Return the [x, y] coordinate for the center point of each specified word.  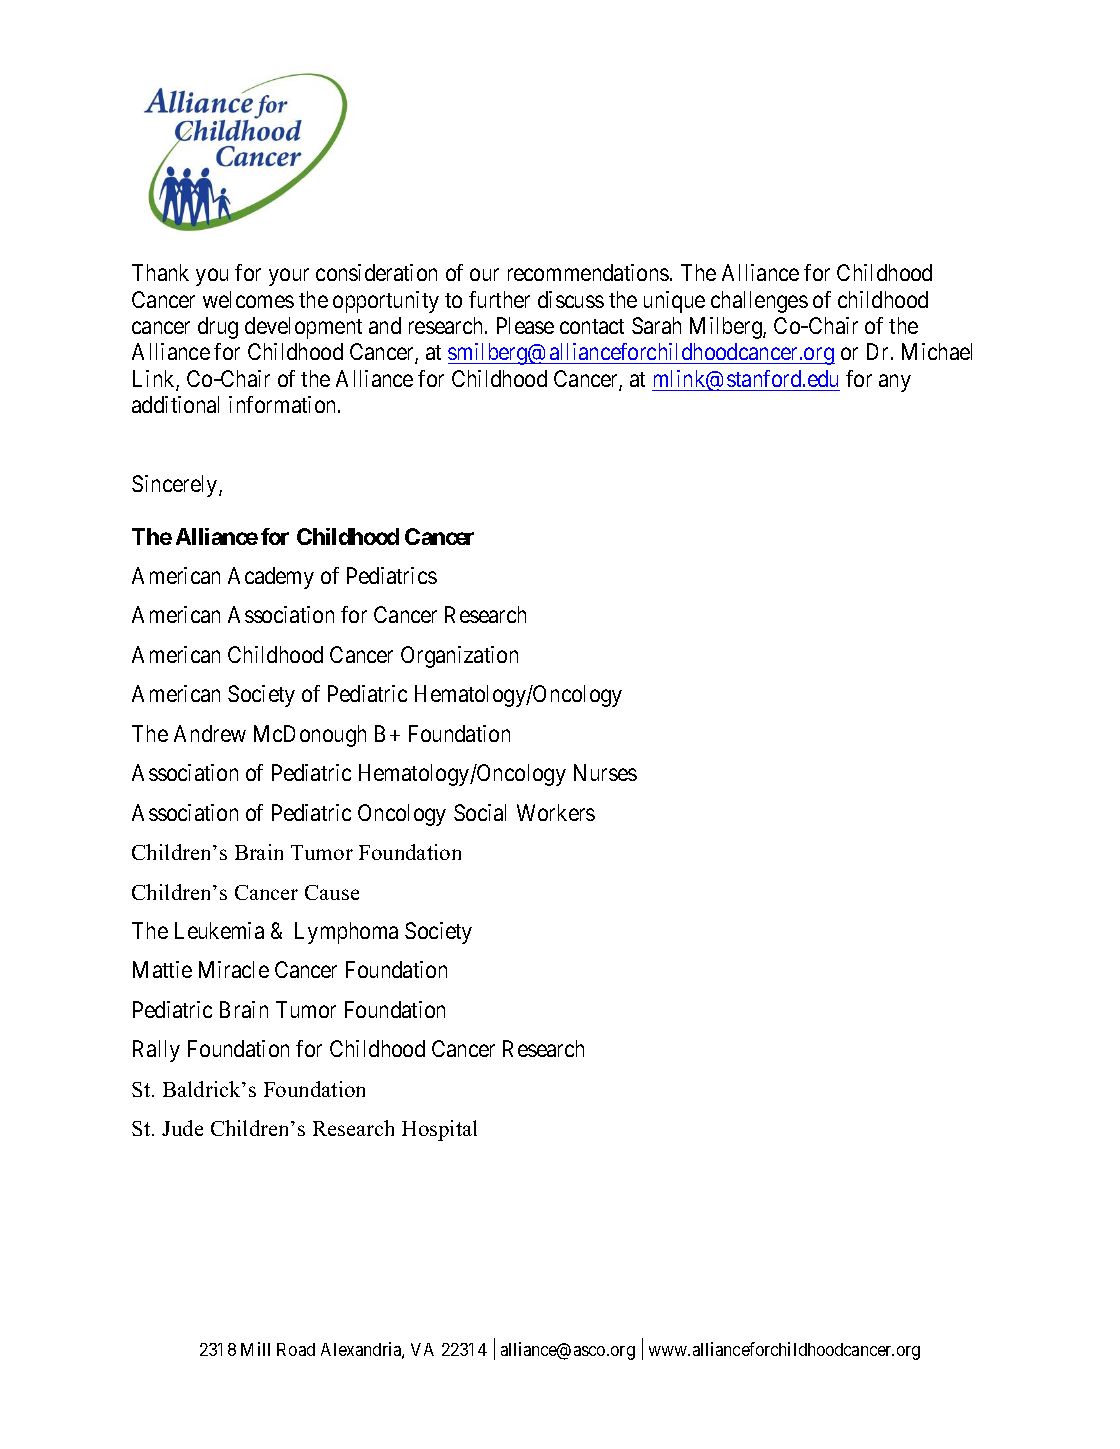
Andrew [210, 733]
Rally [156, 1051]
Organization [459, 657]
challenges [759, 302]
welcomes [248, 299]
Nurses [605, 772]
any [895, 383]
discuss [571, 299]
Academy [271, 578]
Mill [255, 1349]
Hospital [439, 1130]
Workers [556, 812]
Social [480, 812]
